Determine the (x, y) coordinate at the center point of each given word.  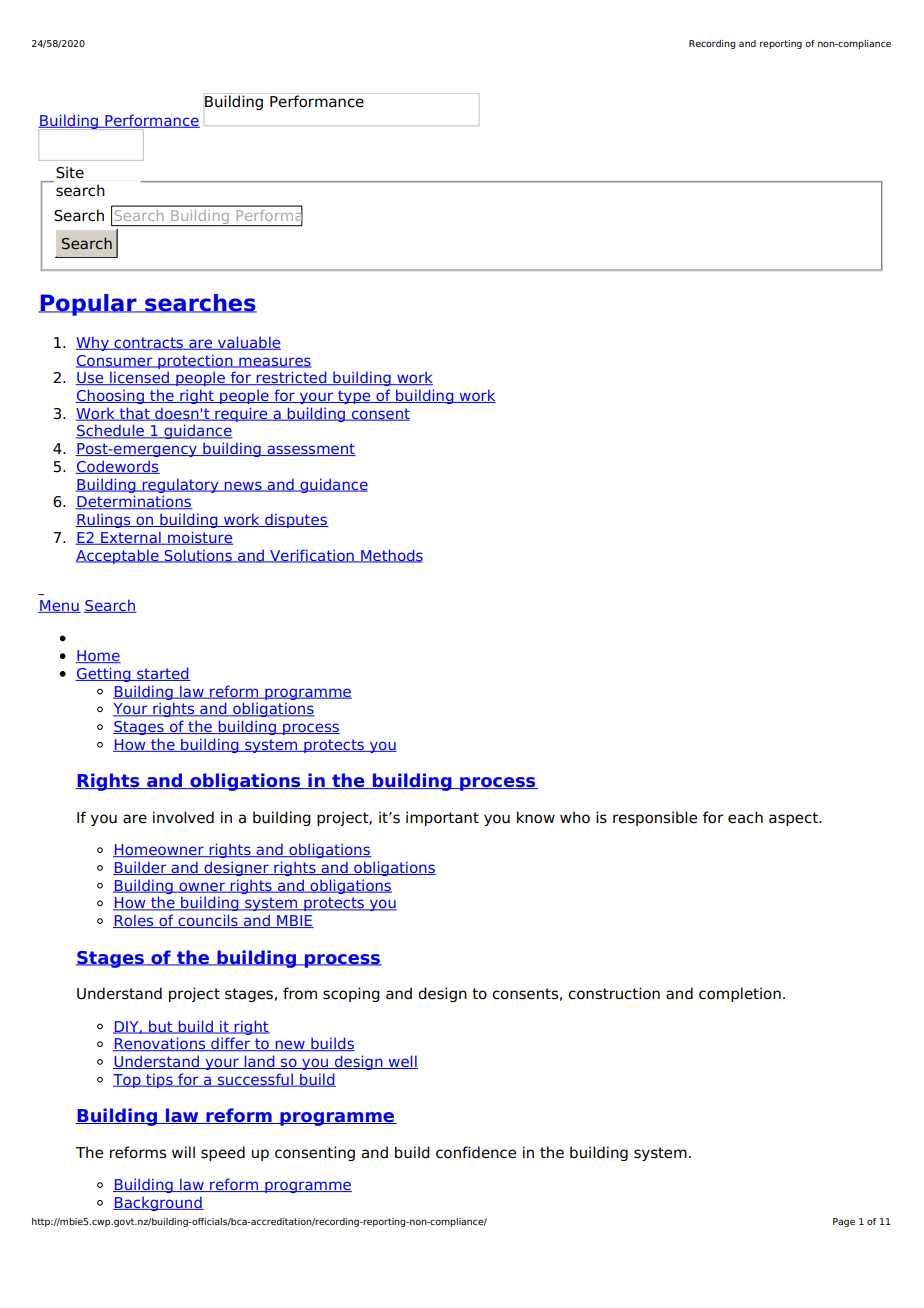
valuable (248, 343)
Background (158, 1203)
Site (70, 172)
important (442, 818)
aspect (794, 819)
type (354, 397)
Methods (391, 556)
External (131, 538)
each (745, 817)
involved (183, 817)
